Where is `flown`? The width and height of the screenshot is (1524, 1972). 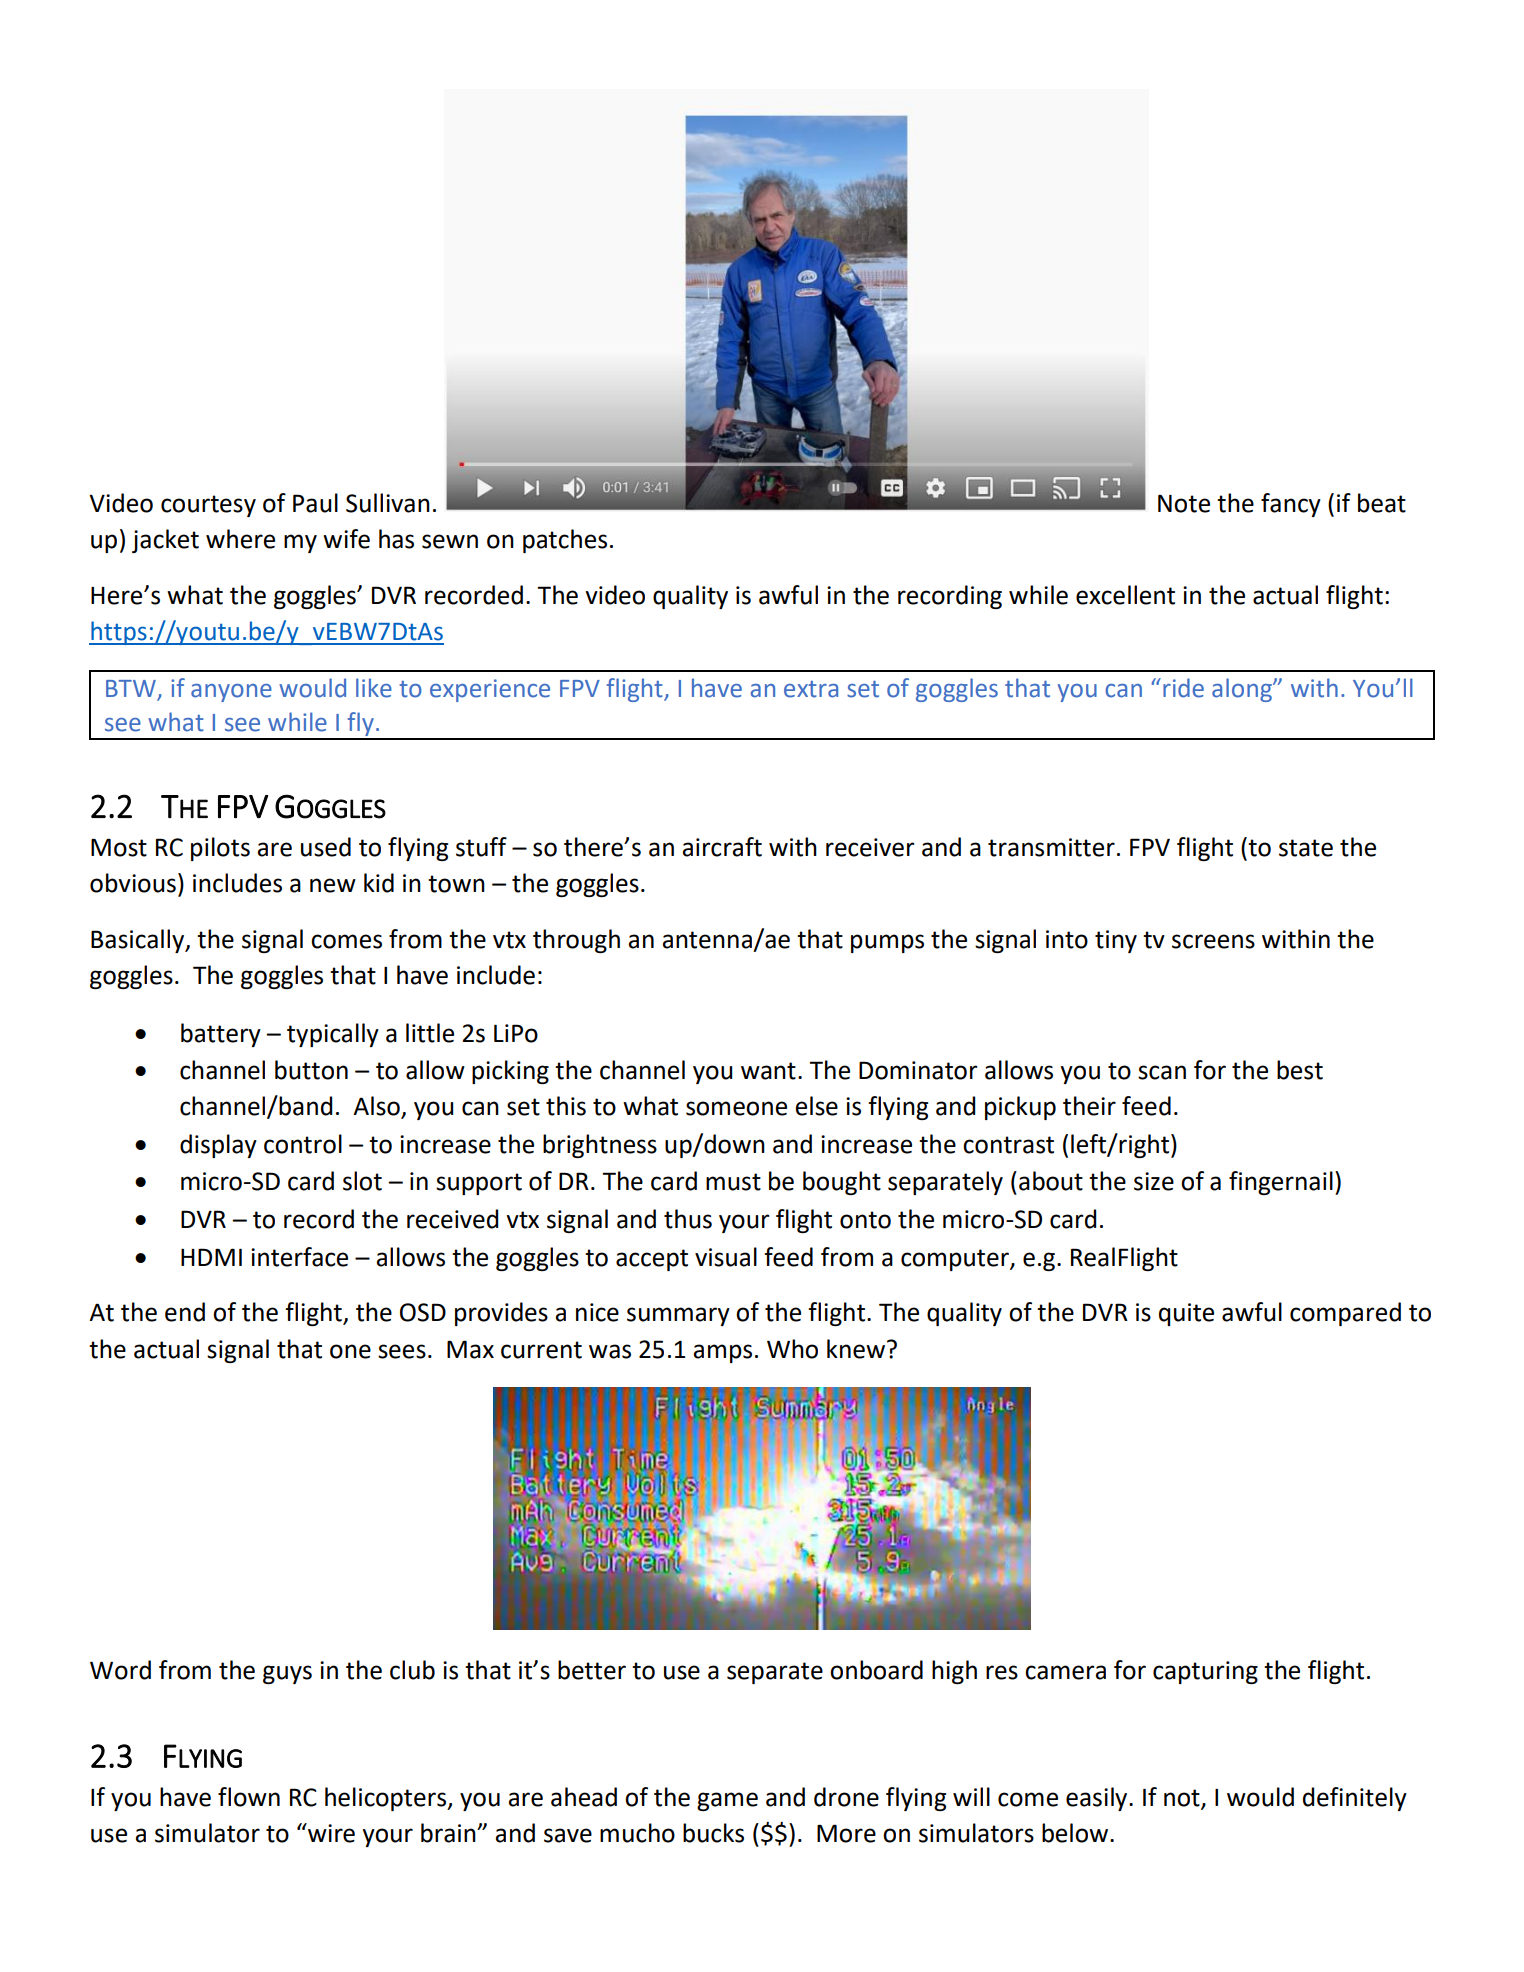 flown is located at coordinates (249, 1797).
